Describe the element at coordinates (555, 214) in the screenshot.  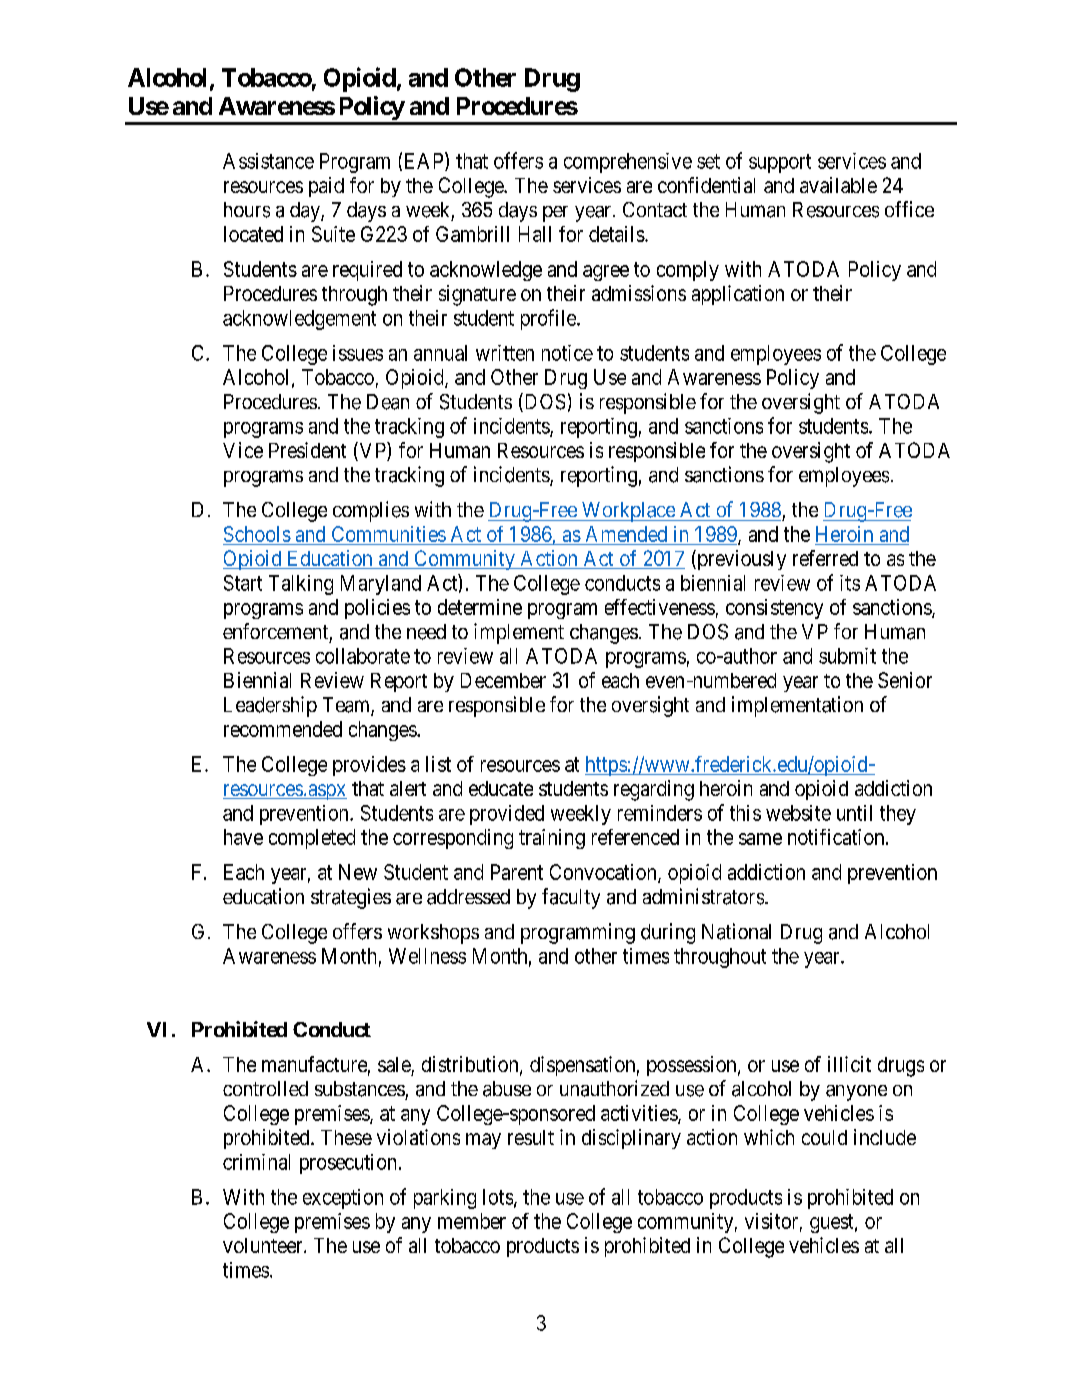
I see `per` at that location.
